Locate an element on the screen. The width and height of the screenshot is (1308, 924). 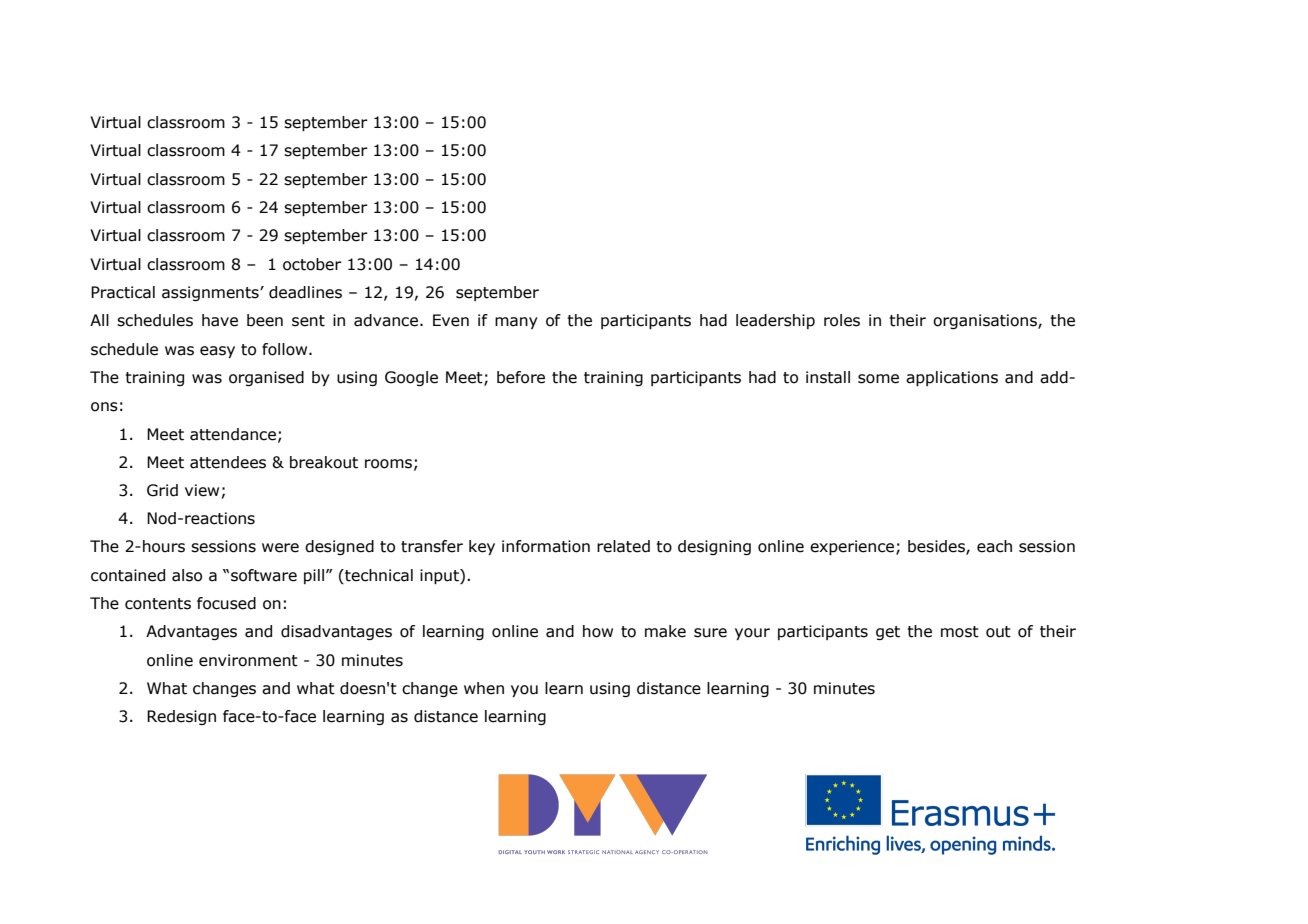
many is located at coordinates (516, 323).
